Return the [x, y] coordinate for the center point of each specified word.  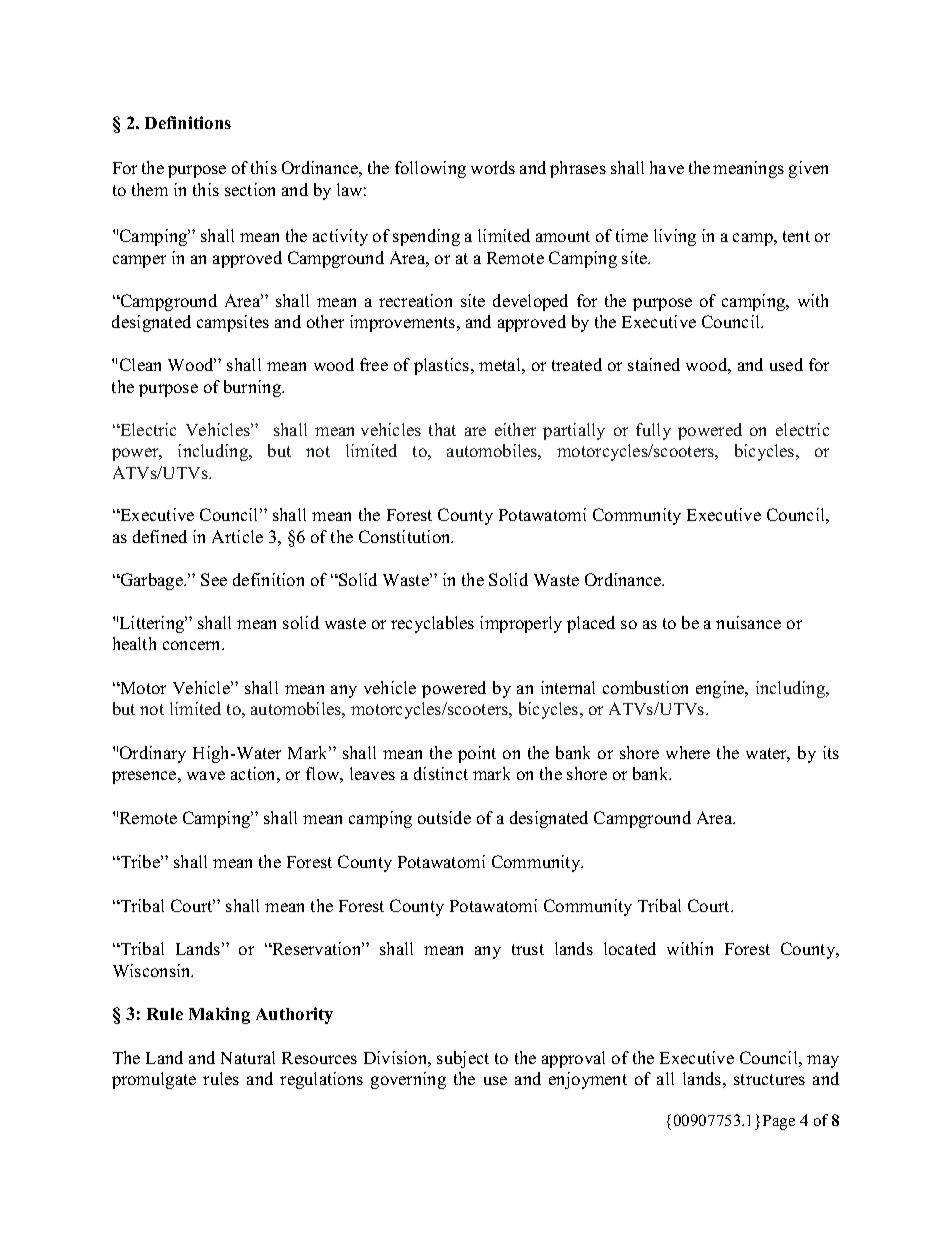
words [493, 167]
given [808, 169]
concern [193, 645]
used [786, 364]
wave [206, 775]
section [250, 189]
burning [254, 388]
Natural [248, 1057]
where [688, 752]
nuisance [748, 622]
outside [444, 817]
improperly [521, 624]
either [515, 429]
